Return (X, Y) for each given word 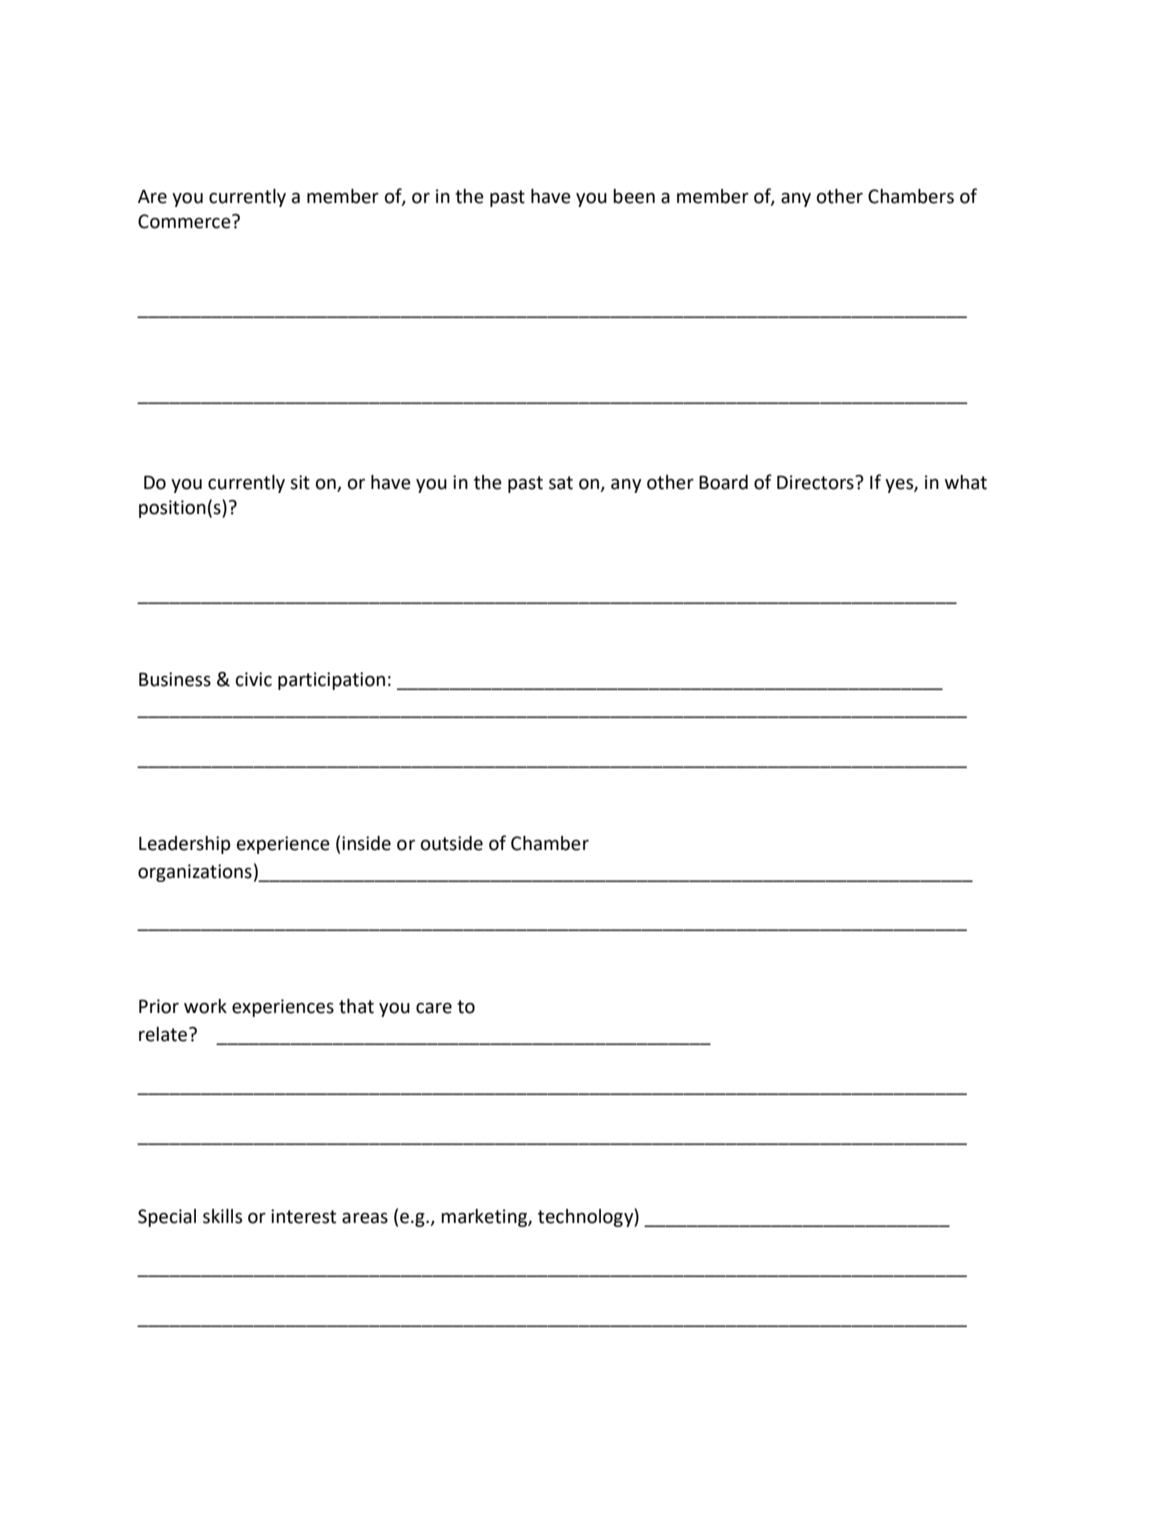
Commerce (185, 221)
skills (222, 1216)
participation (331, 681)
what (966, 482)
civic (254, 679)
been (634, 196)
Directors (816, 482)
